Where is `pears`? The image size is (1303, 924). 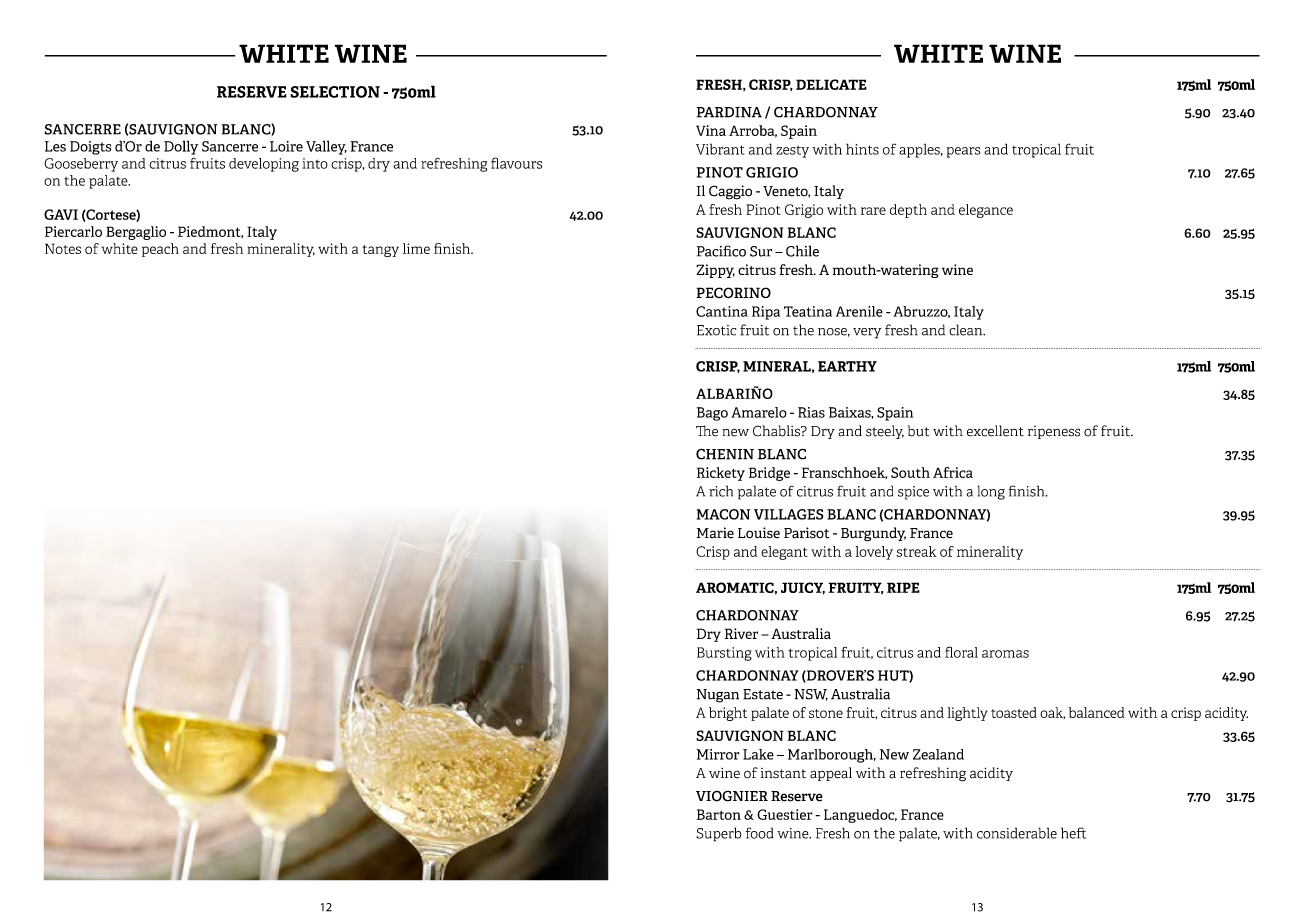 pears is located at coordinates (964, 152).
